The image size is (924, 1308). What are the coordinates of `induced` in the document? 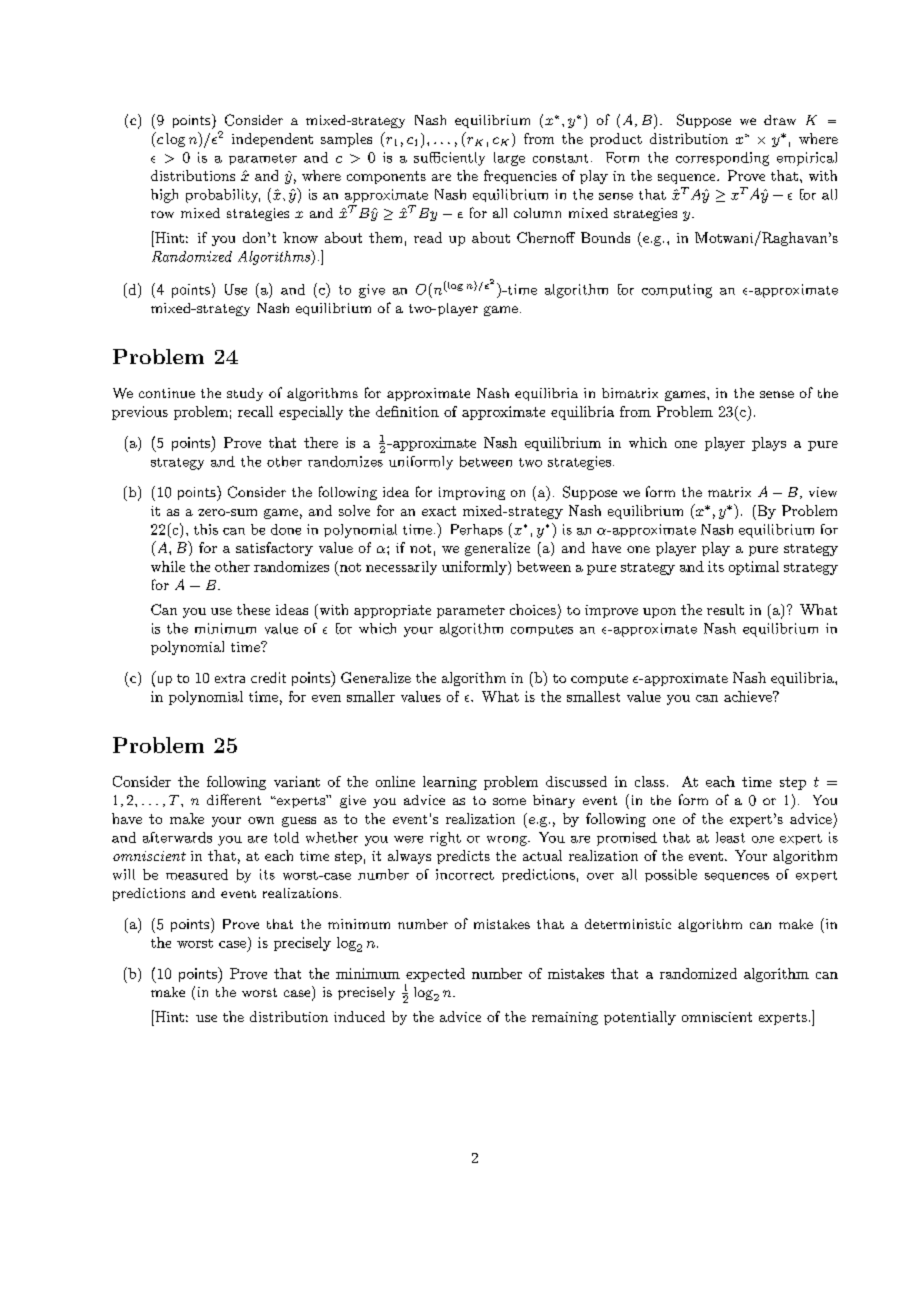 It's located at (359, 1016).
